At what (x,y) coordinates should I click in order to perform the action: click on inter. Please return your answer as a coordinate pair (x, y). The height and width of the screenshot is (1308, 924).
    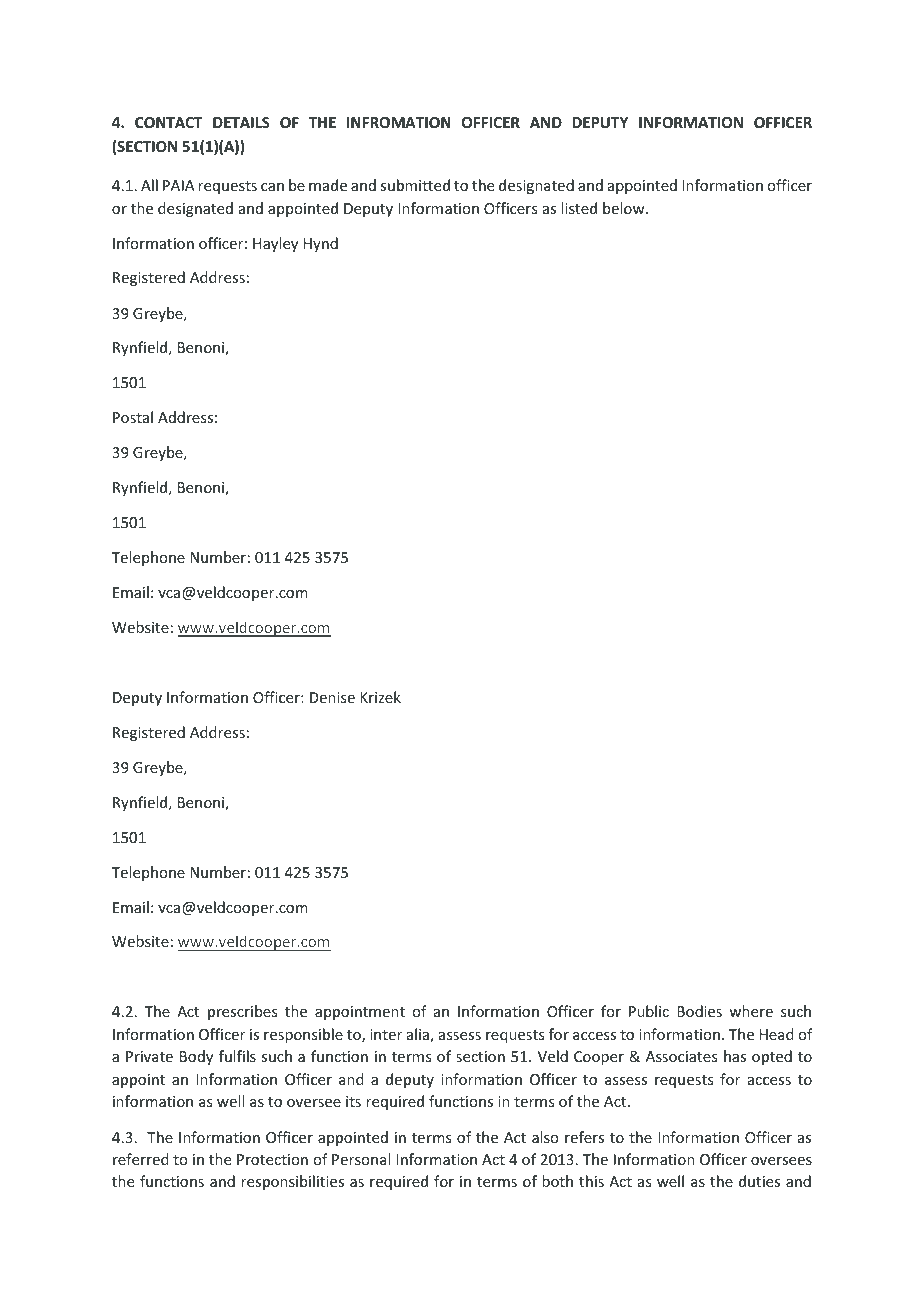
    Looking at the image, I should click on (386, 1034).
